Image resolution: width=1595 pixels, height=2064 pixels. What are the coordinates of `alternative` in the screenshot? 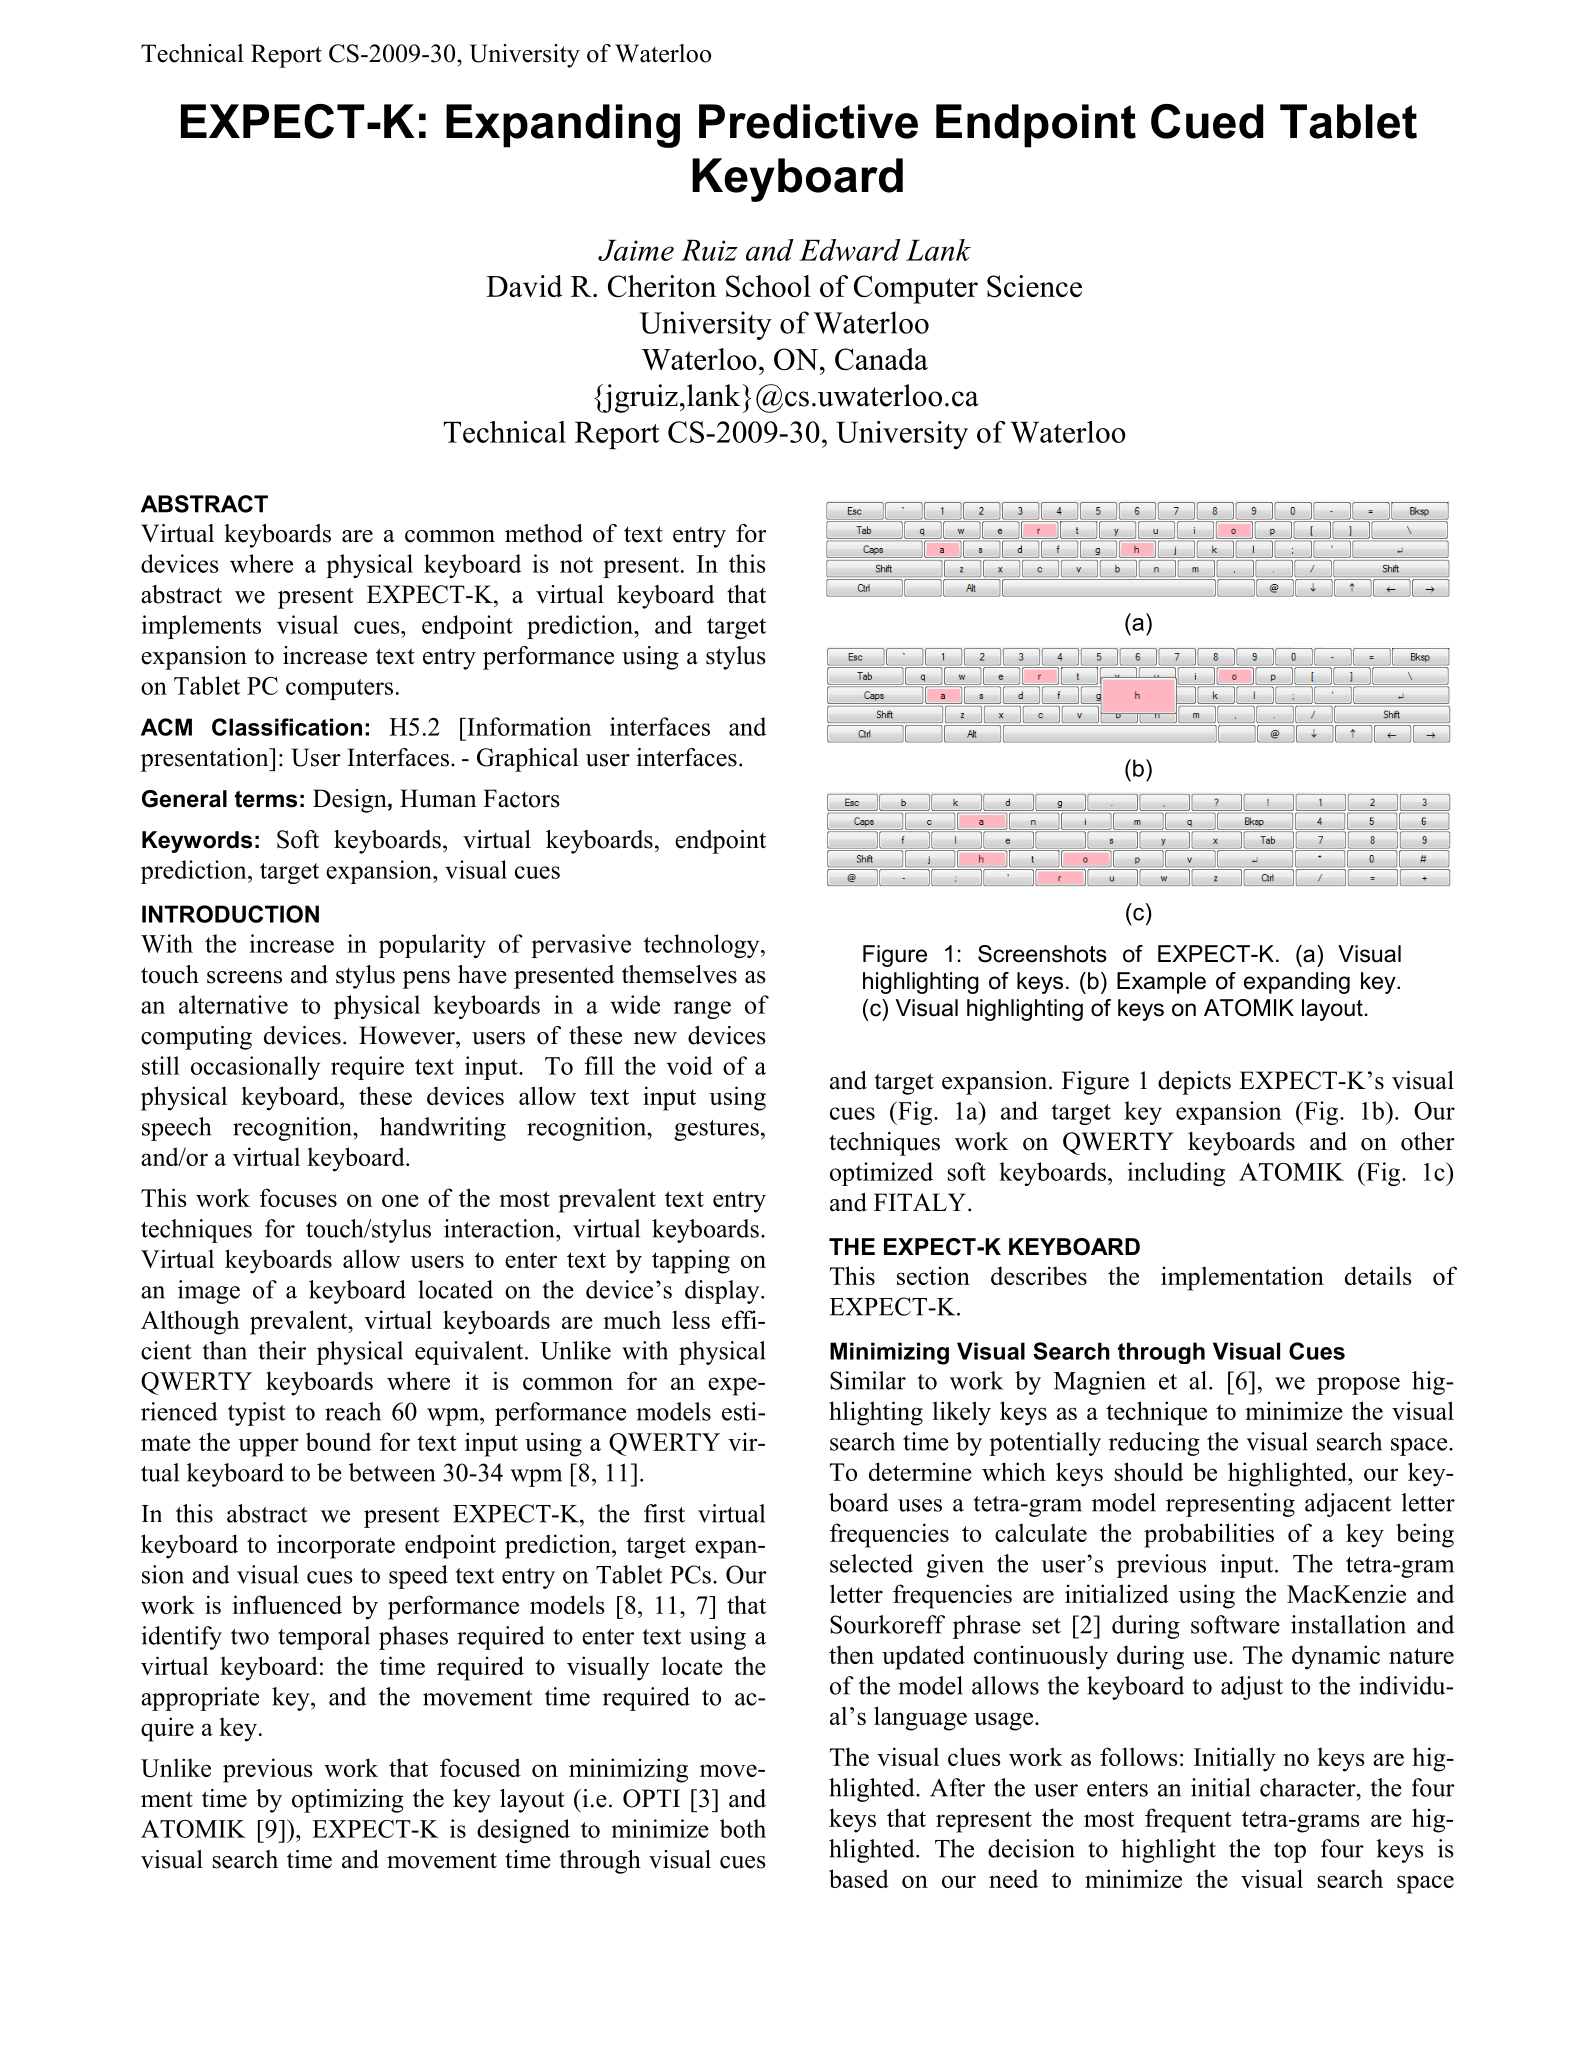 It's located at (233, 1004).
